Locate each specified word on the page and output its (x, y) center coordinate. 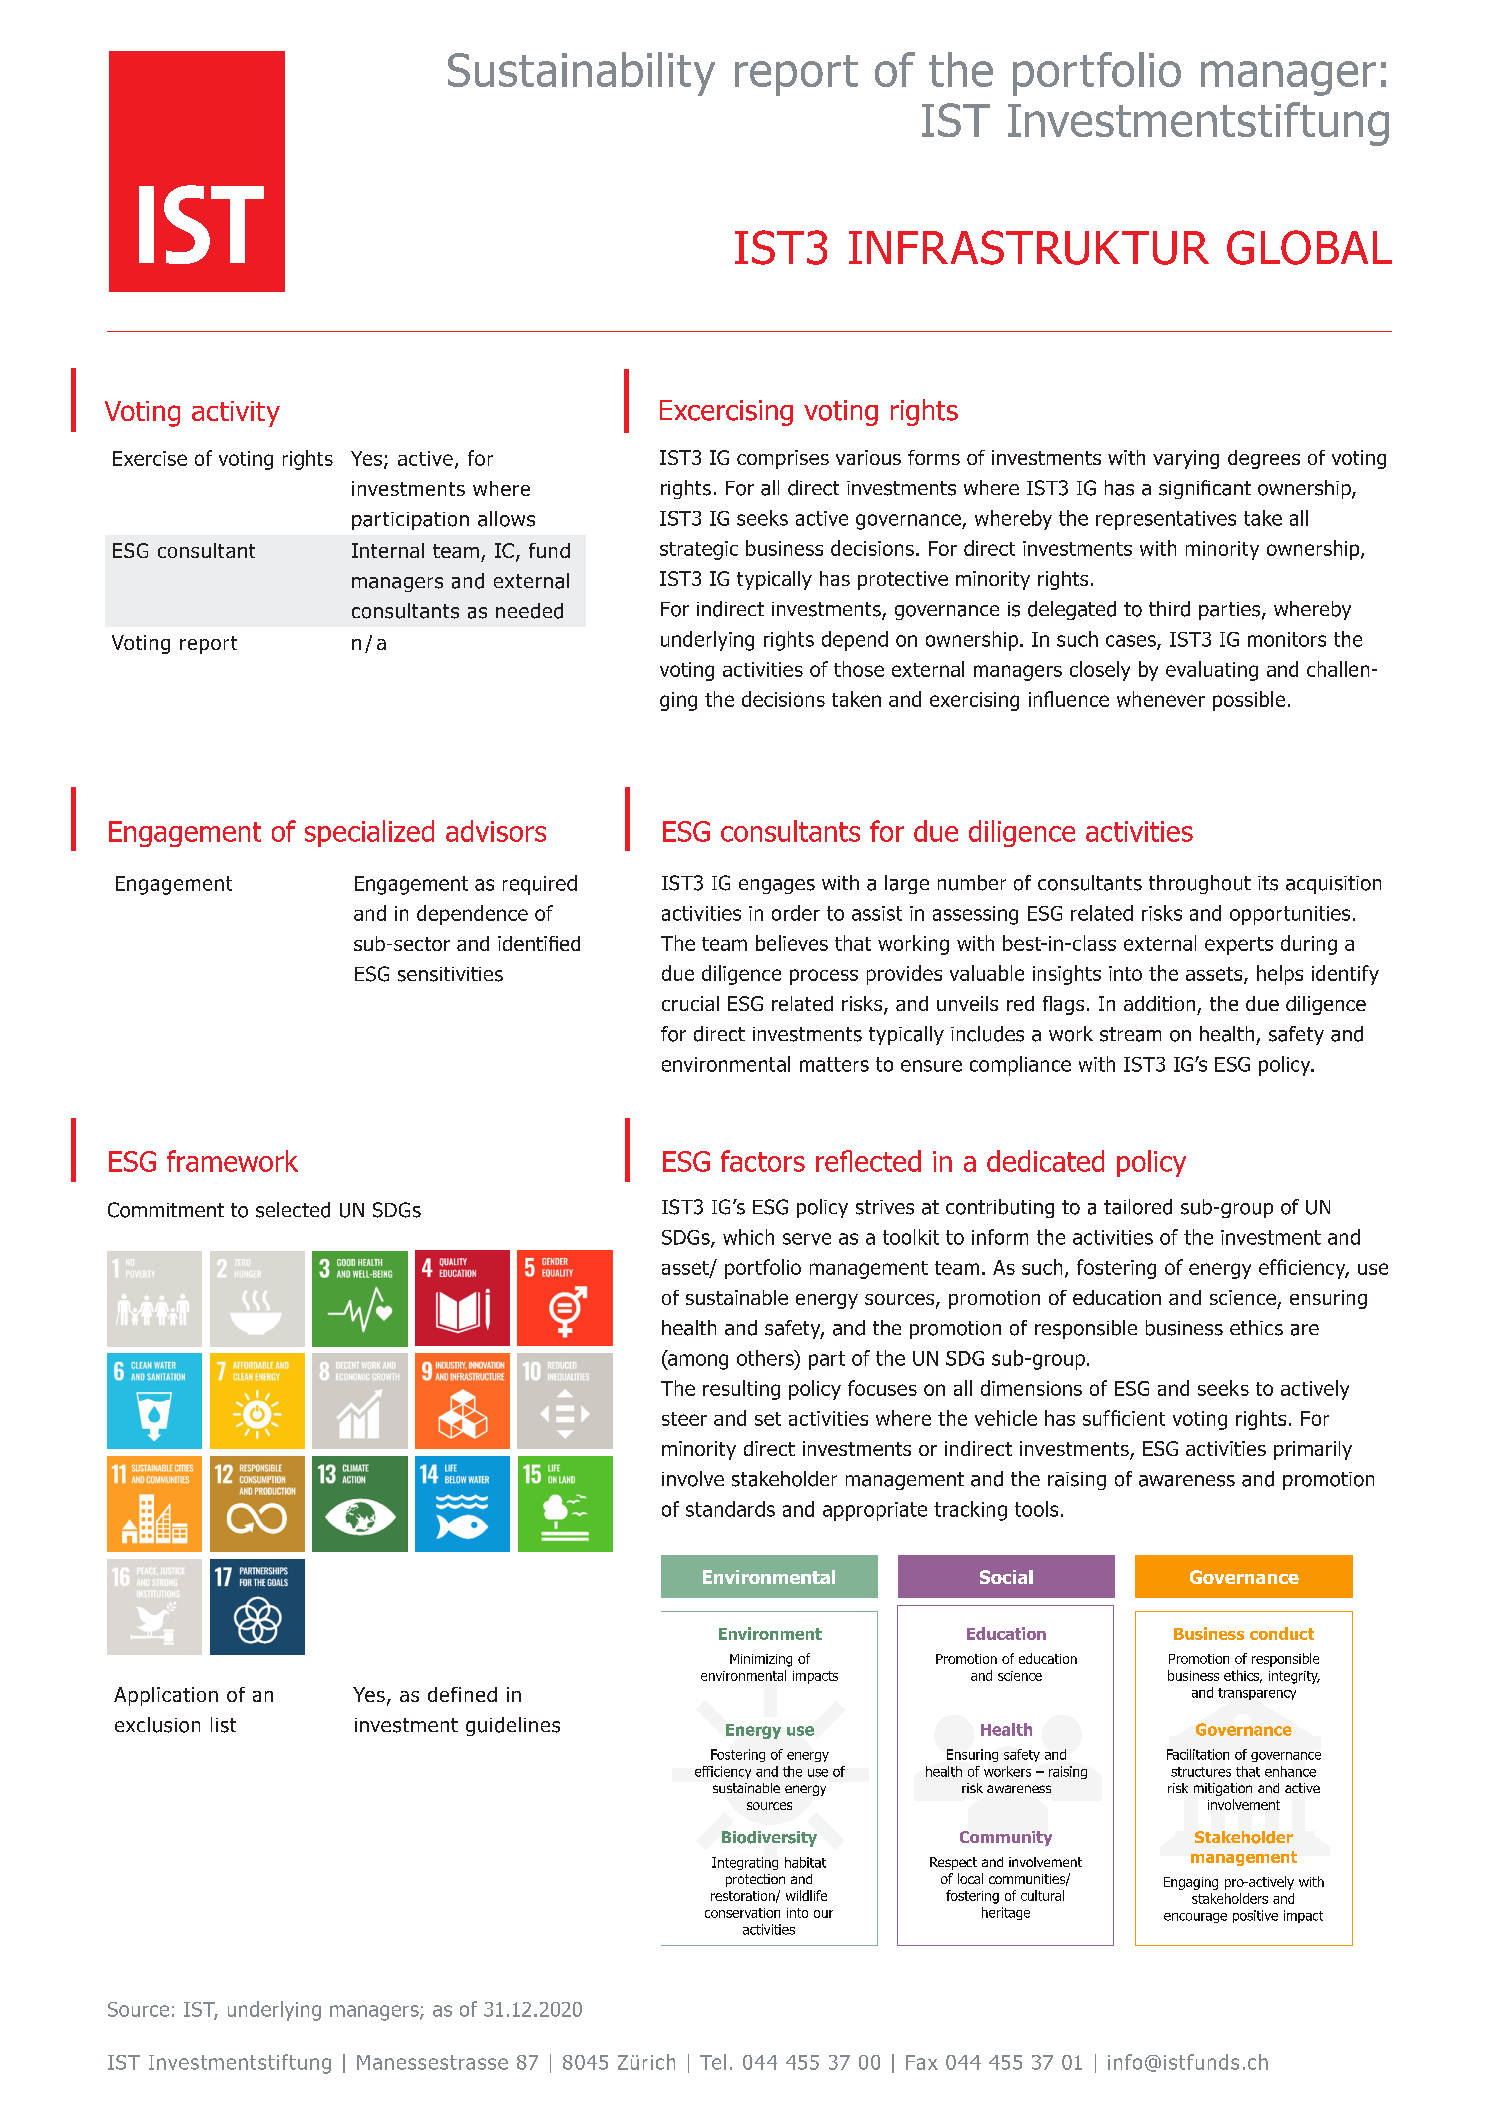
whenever (1161, 699)
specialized (369, 833)
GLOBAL (1309, 247)
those (859, 669)
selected (293, 1210)
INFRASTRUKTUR (1029, 247)
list (223, 1725)
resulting (741, 1390)
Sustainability (581, 74)
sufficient (1124, 1418)
